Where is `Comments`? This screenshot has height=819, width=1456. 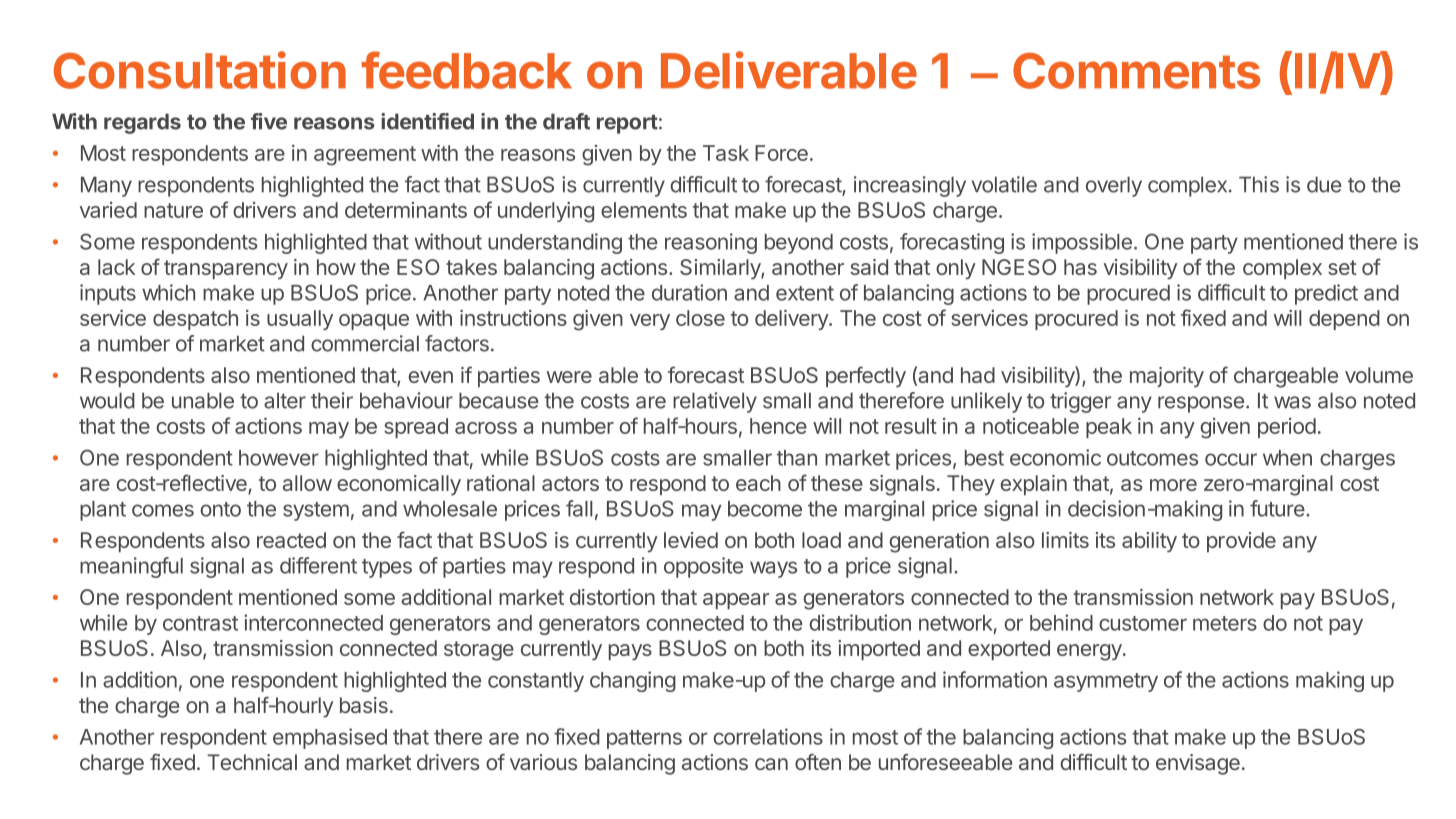
Comments is located at coordinates (1136, 70).
